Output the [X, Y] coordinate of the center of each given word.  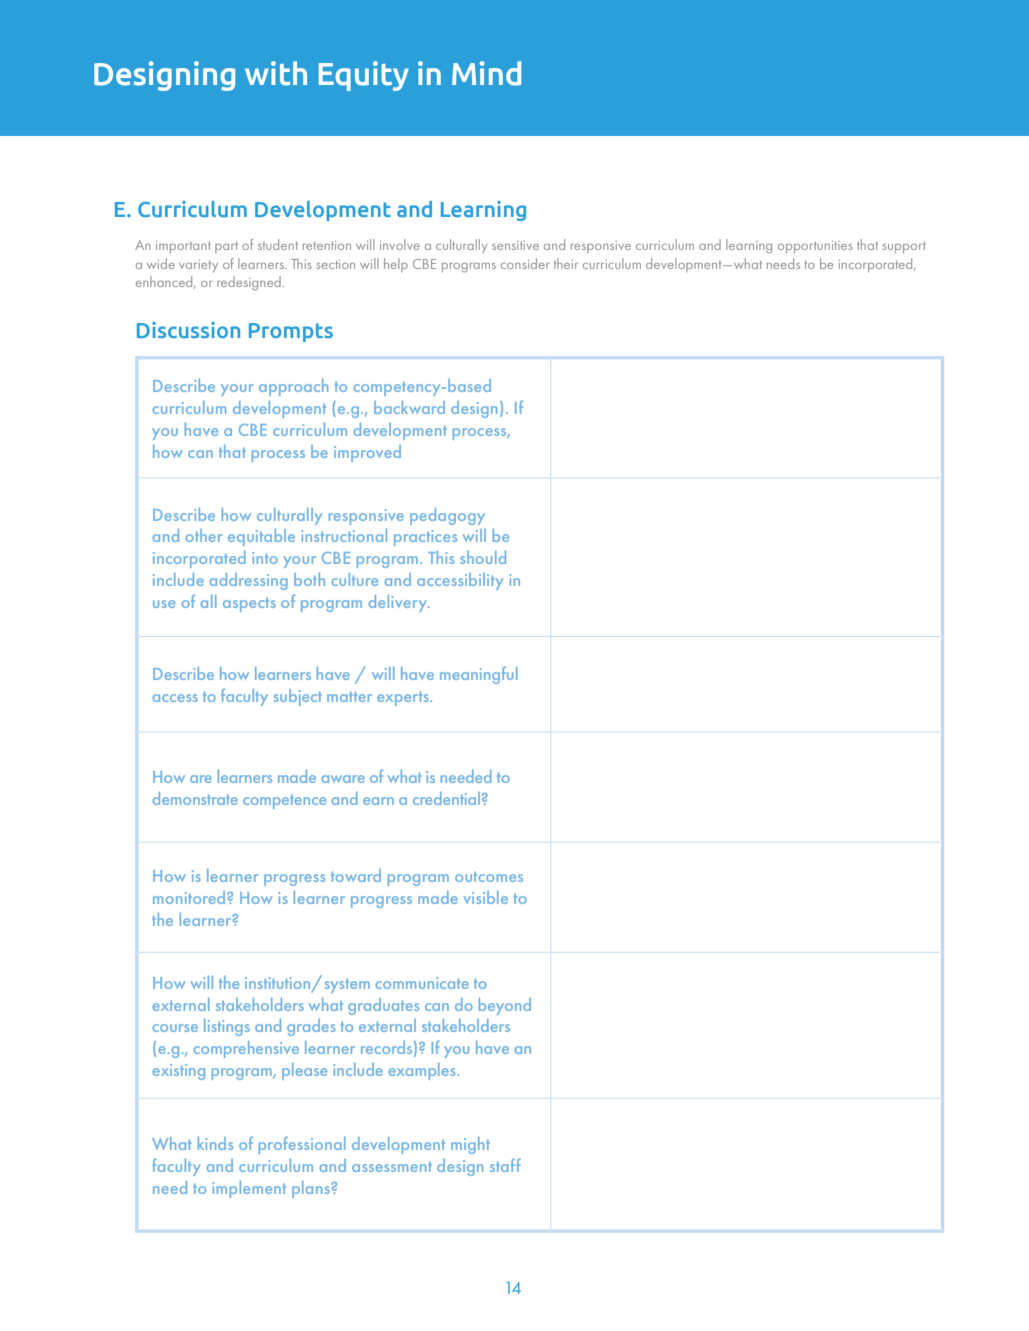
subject [298, 697]
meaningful [479, 675]
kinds [215, 1143]
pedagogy [447, 516]
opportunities [815, 247]
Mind [486, 73]
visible [486, 897]
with [276, 73]
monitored [190, 897]
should [483, 557]
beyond [505, 1006]
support [904, 247]
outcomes [489, 877]
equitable [261, 537]
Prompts [291, 332]
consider [525, 263]
